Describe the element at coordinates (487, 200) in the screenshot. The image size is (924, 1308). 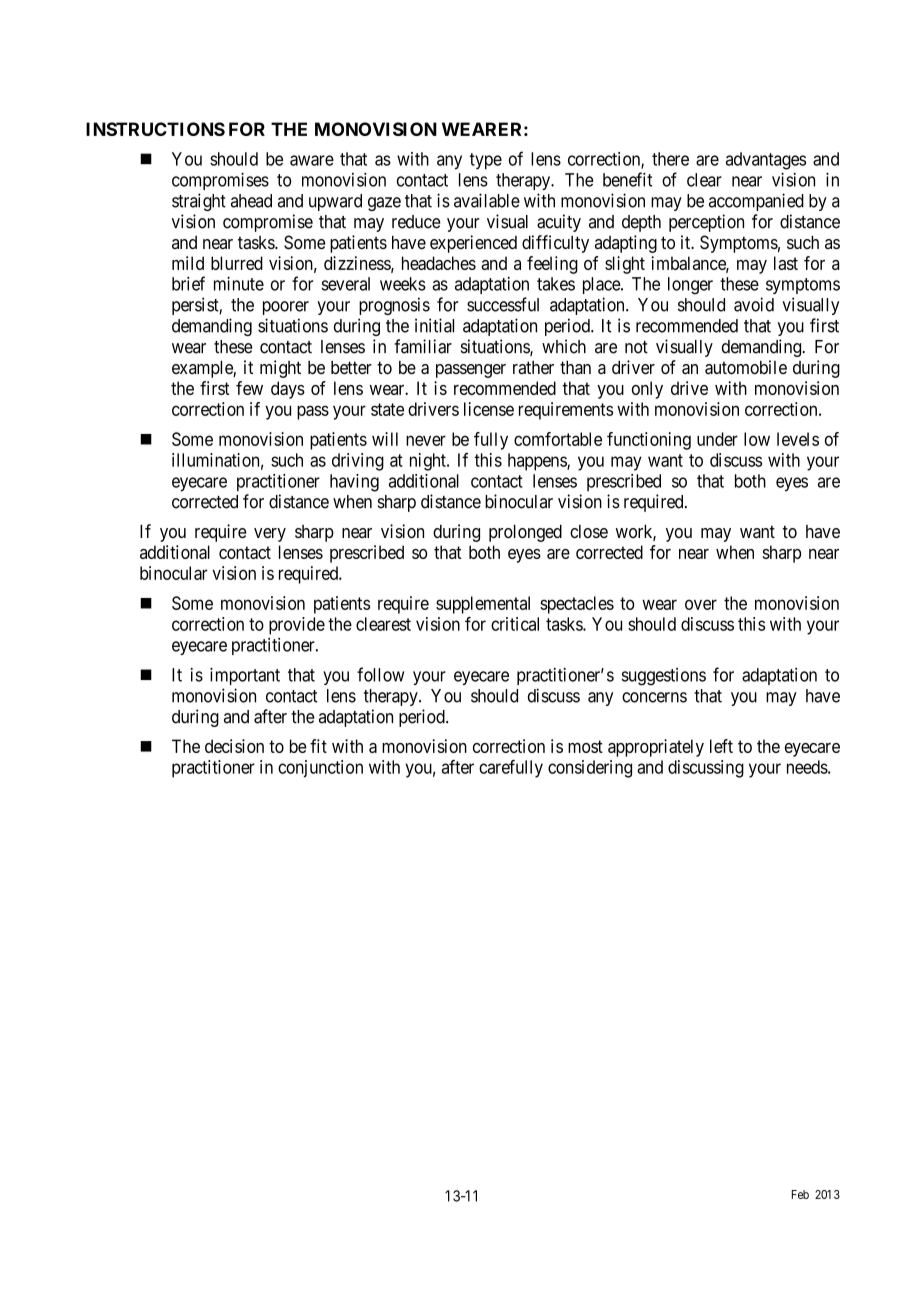
I see `available` at that location.
